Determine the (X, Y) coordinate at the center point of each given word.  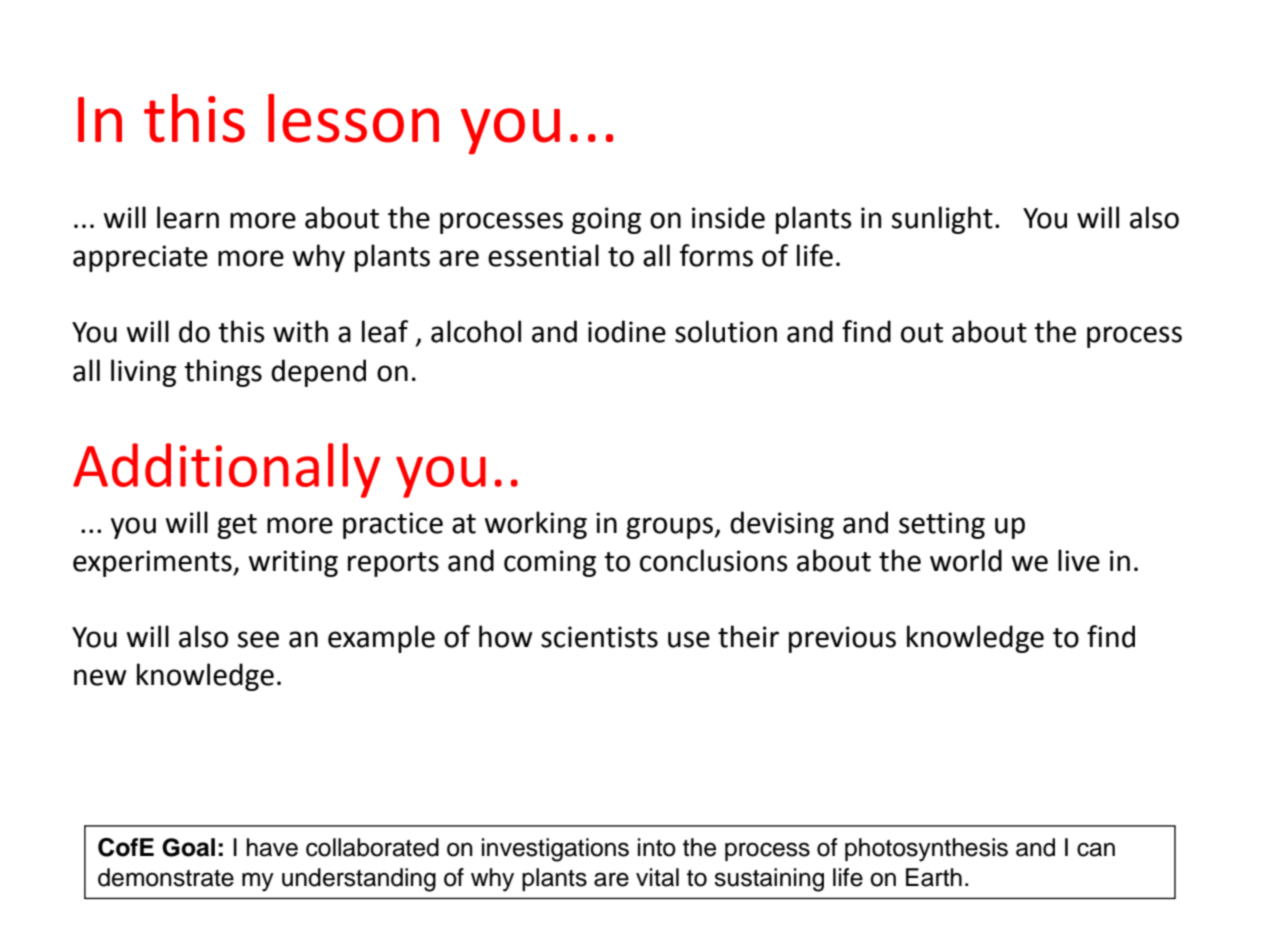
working (536, 525)
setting (942, 525)
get (237, 526)
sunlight (942, 220)
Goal (188, 847)
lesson (353, 118)
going (606, 220)
